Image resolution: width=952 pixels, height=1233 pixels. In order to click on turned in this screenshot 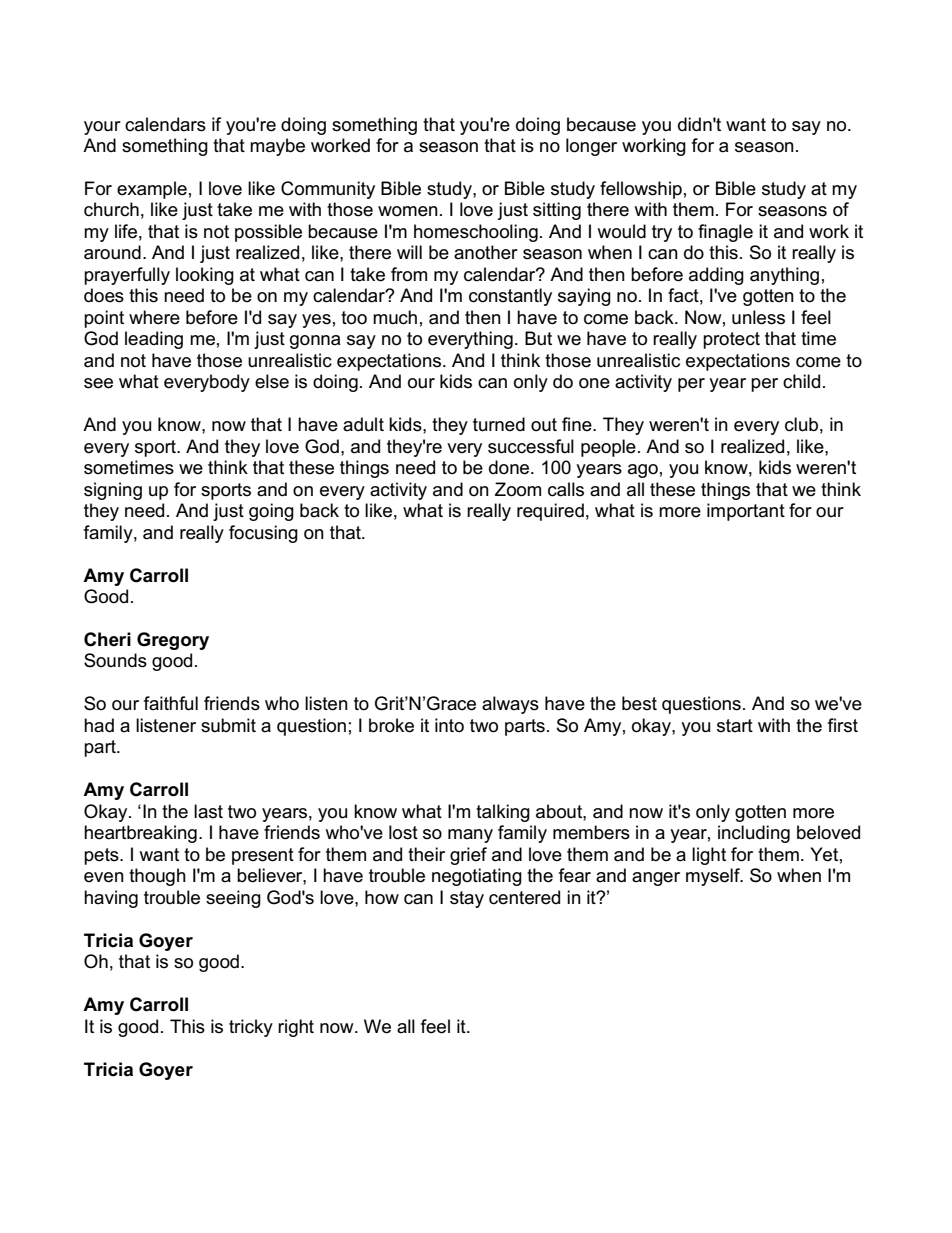, I will do `click(499, 424)`.
